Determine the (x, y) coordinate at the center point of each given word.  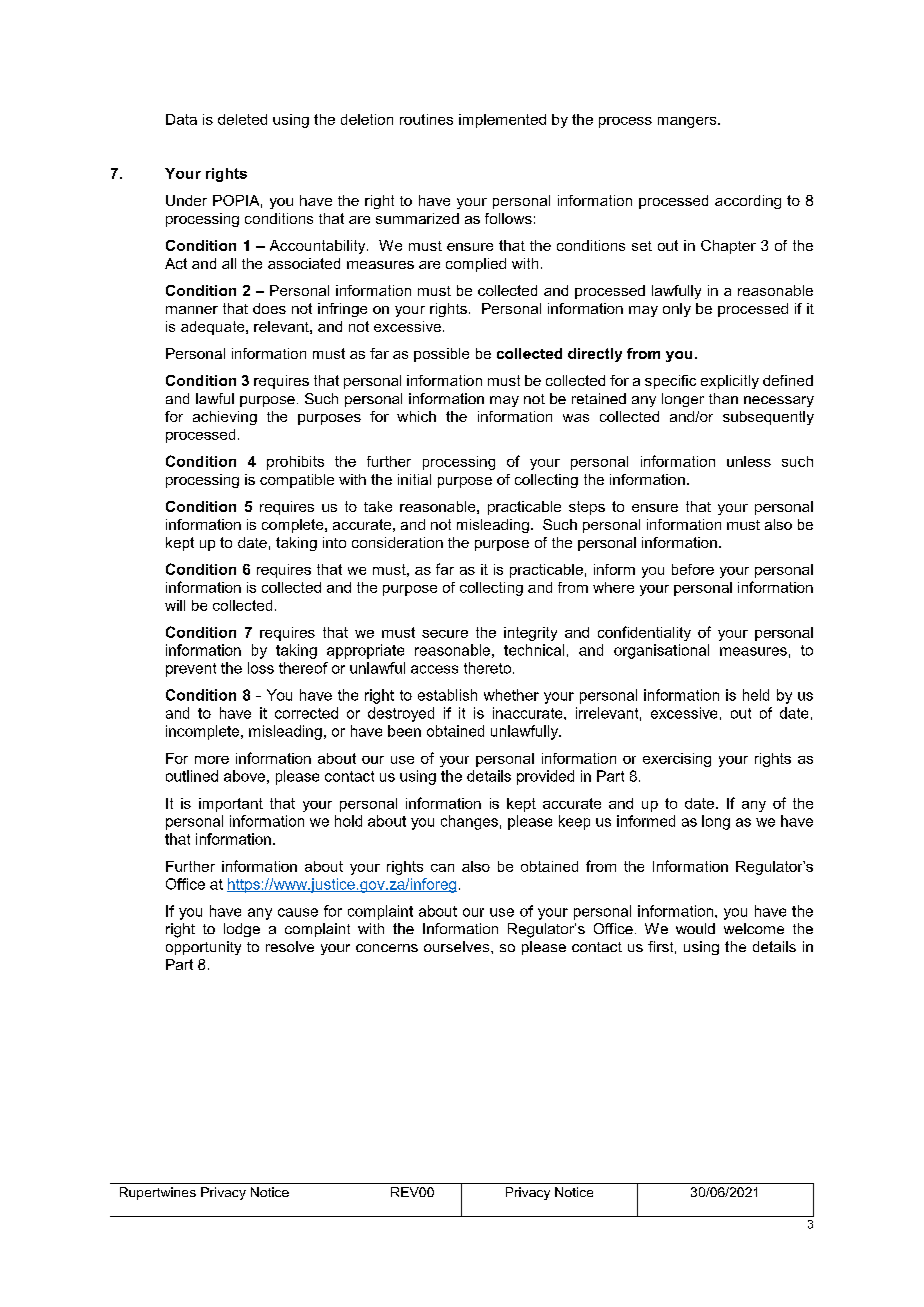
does (269, 308)
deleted (242, 119)
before (693, 569)
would (695, 928)
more (212, 760)
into (334, 542)
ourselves (458, 946)
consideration (397, 542)
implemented (502, 121)
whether (511, 695)
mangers (688, 122)
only (677, 310)
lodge (242, 930)
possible (441, 355)
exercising (677, 760)
